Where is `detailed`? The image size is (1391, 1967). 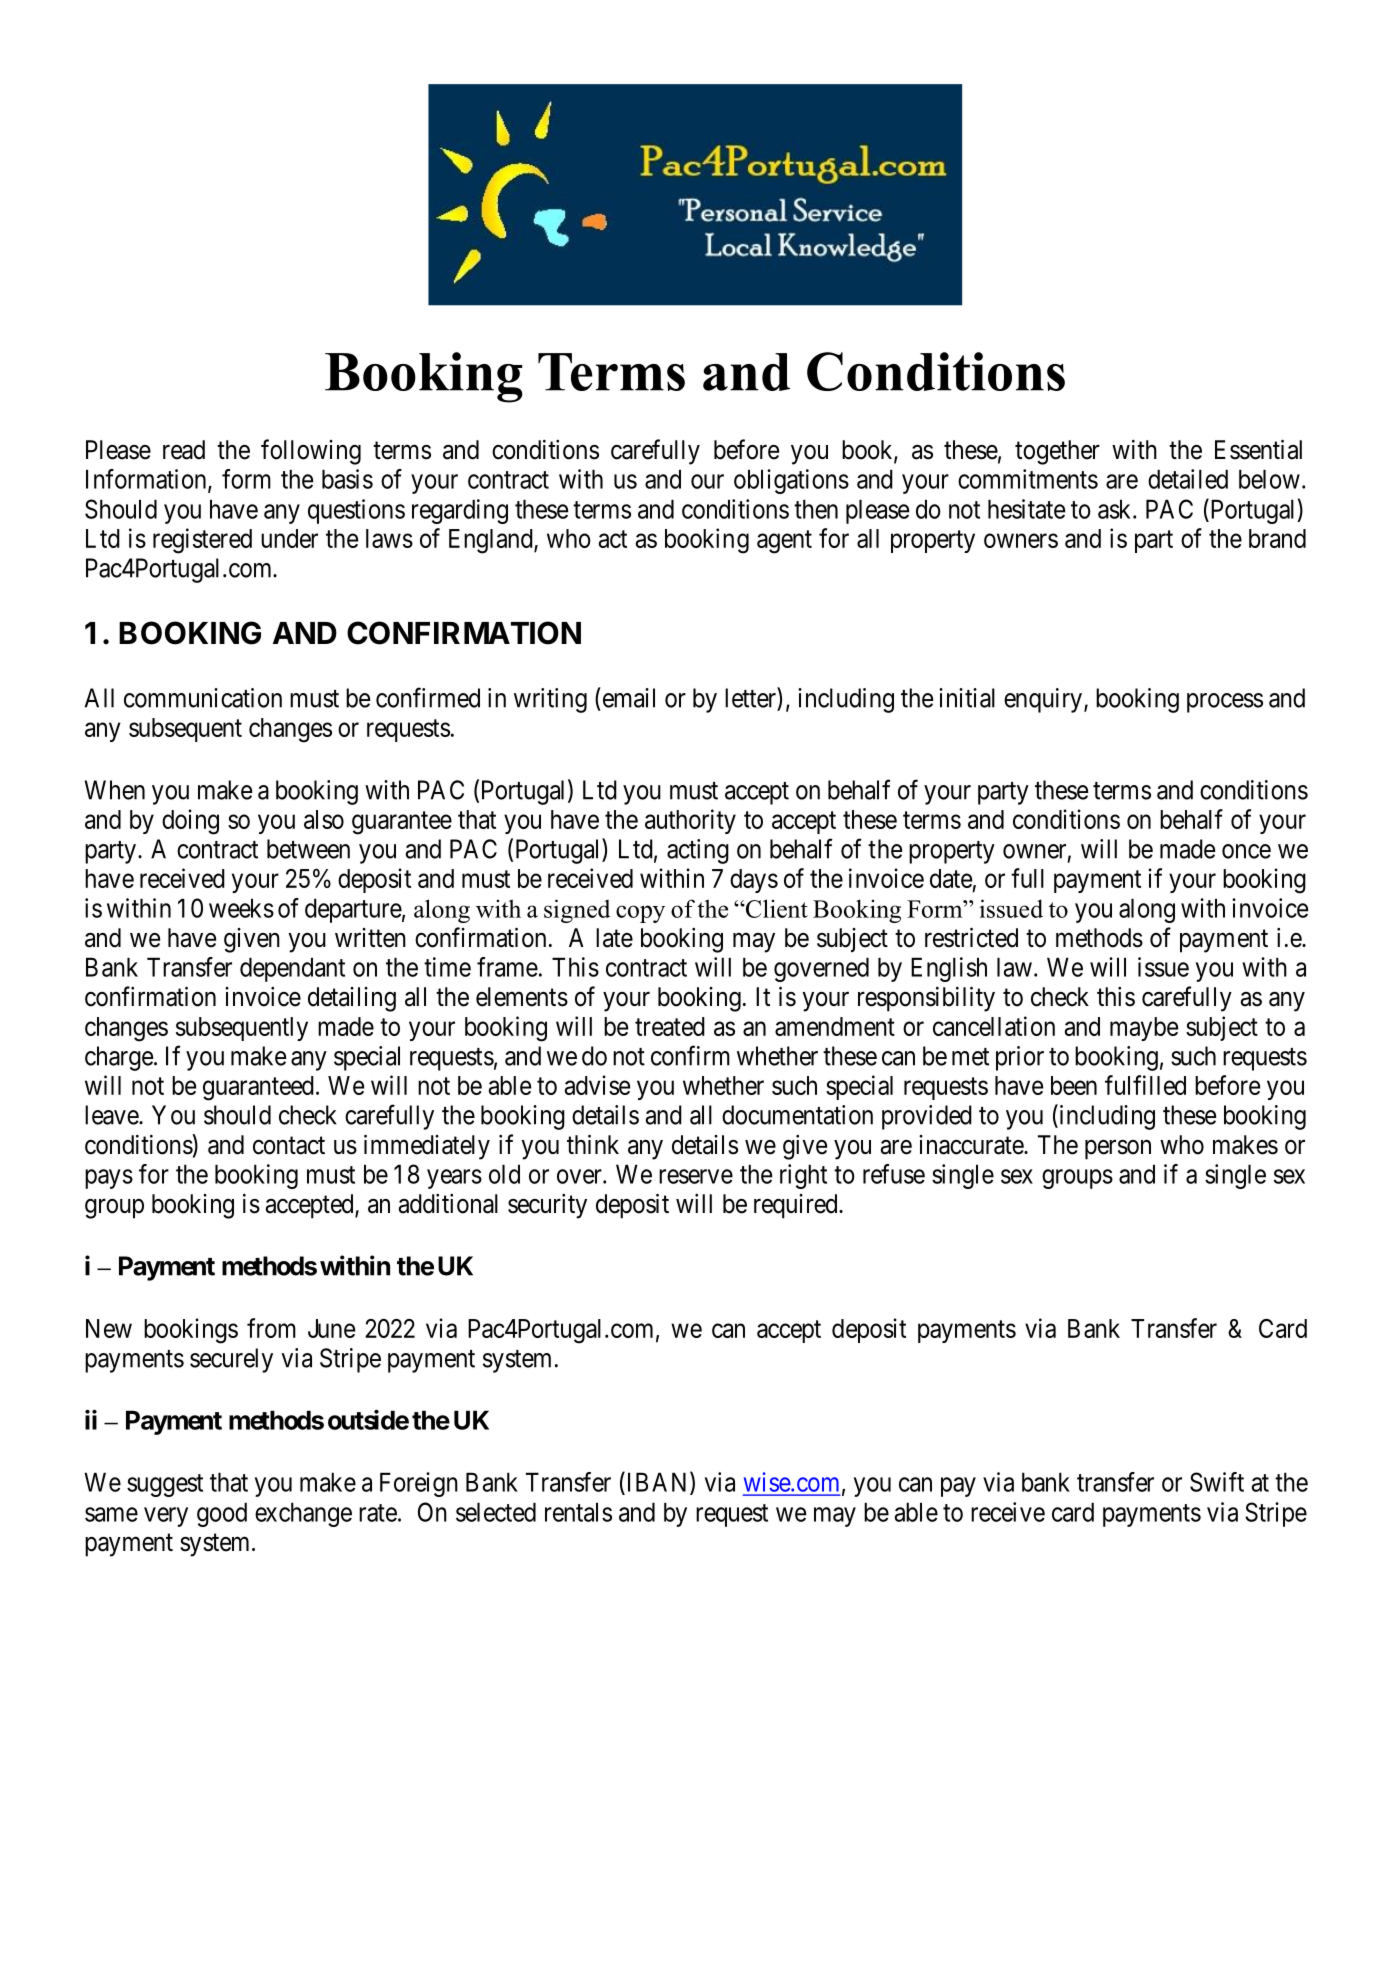 detailed is located at coordinates (1188, 479).
